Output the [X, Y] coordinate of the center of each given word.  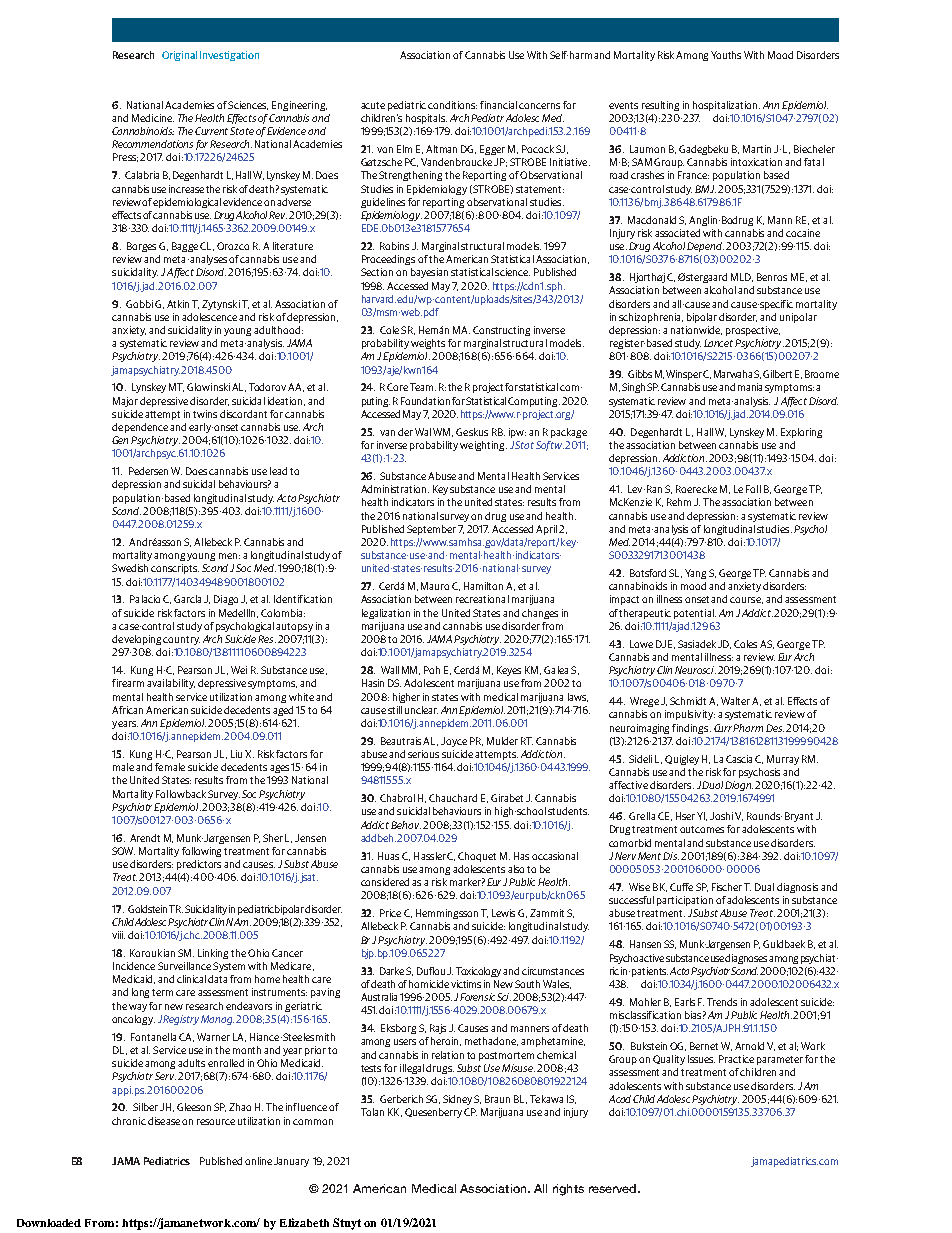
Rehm [679, 502]
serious [423, 754]
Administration [395, 489]
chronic [129, 1121]
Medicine [153, 118]
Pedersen [148, 471]
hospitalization [726, 106]
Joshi [721, 816]
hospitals [426, 119]
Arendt [145, 838]
